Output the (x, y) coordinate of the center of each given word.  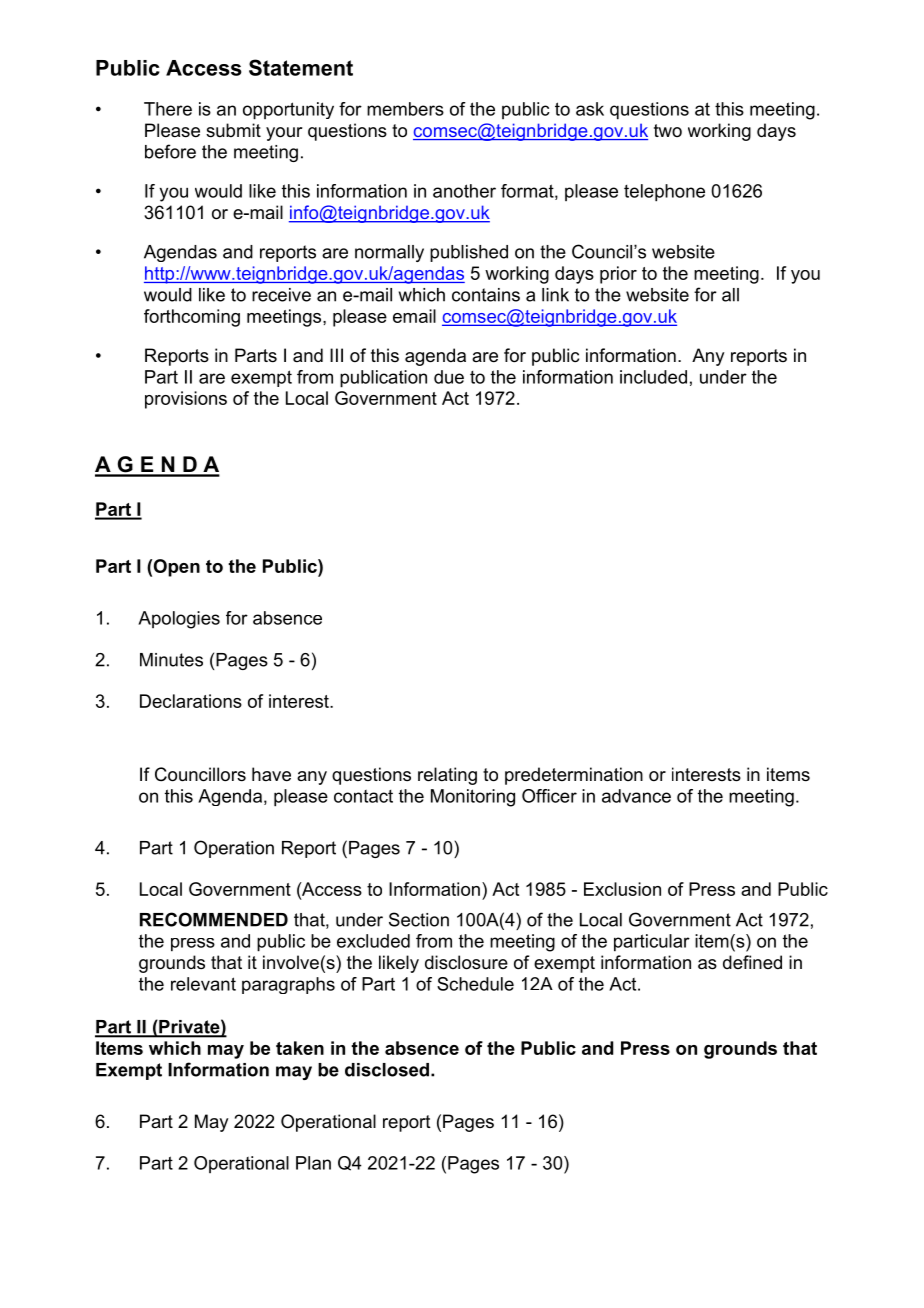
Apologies (179, 620)
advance (636, 796)
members (405, 109)
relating (447, 776)
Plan (313, 1163)
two (668, 130)
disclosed (388, 1070)
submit (233, 130)
